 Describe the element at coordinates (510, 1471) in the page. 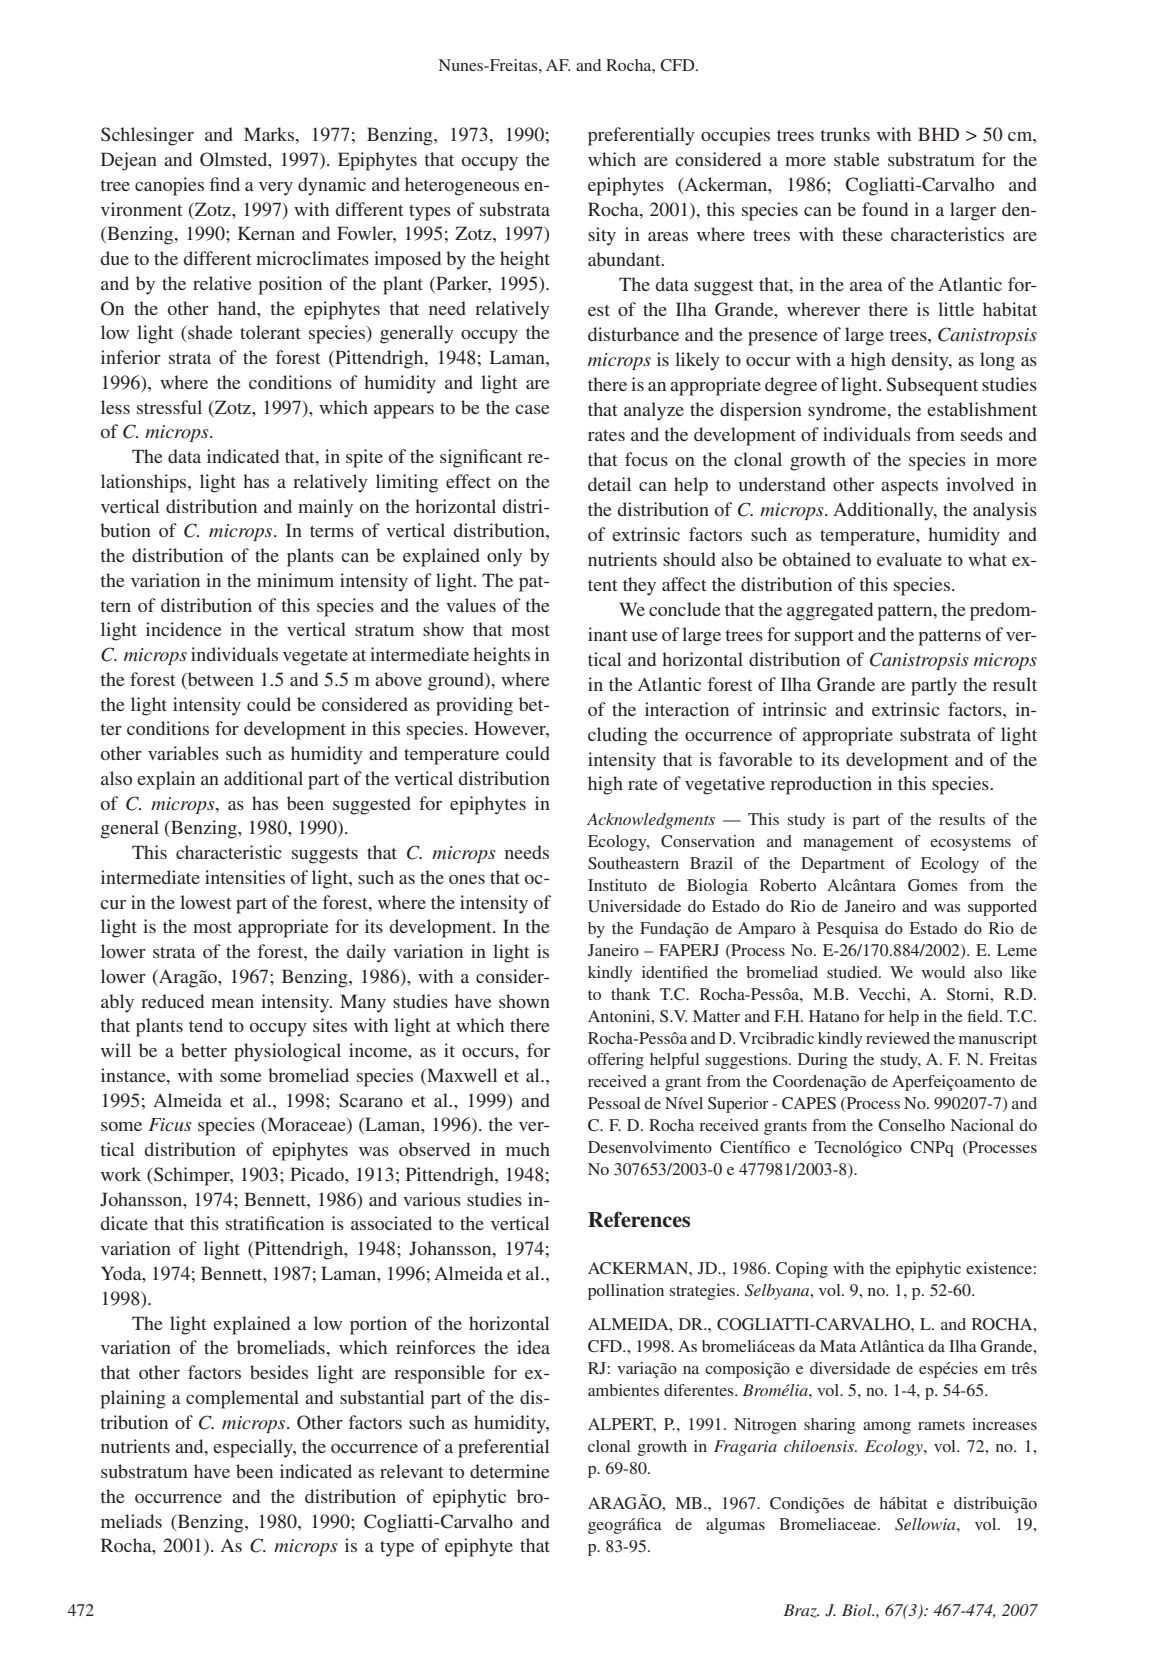

I see `determine` at that location.
